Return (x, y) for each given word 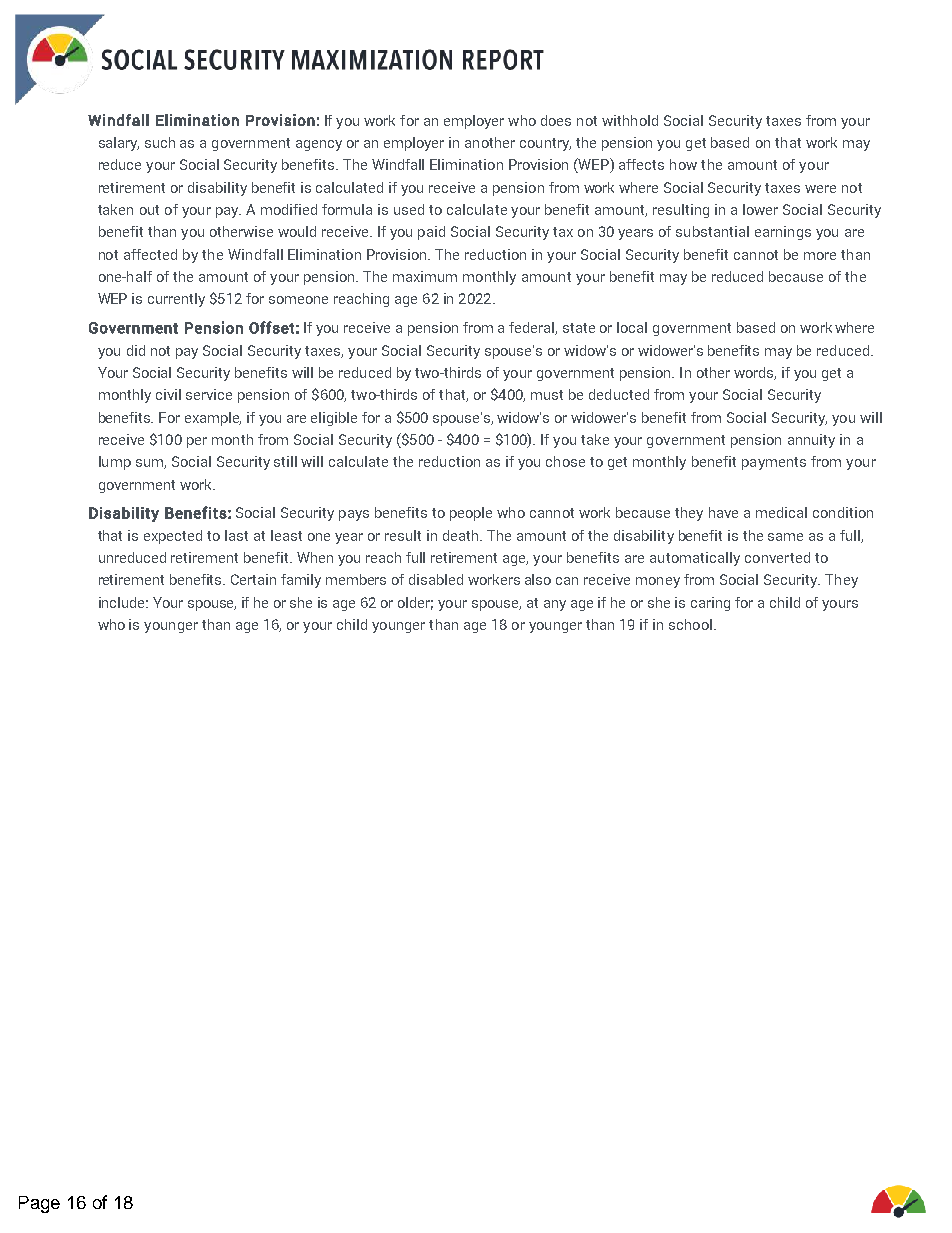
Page (39, 1204)
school (690, 624)
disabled (436, 579)
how (683, 164)
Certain (253, 579)
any (555, 605)
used (409, 209)
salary (119, 144)
